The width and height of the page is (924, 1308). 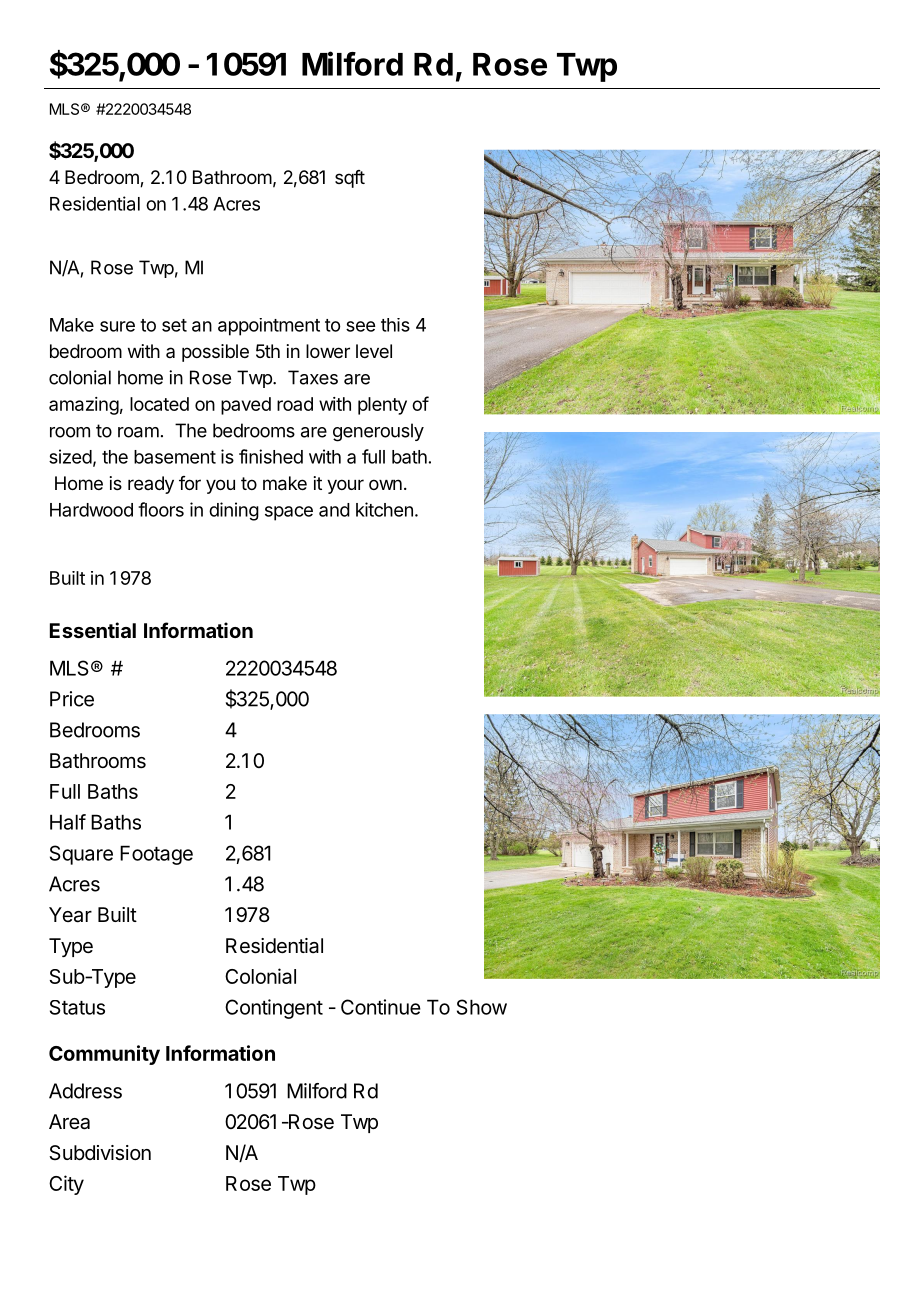 What do you see at coordinates (156, 855) in the page?
I see `Footage` at bounding box center [156, 855].
